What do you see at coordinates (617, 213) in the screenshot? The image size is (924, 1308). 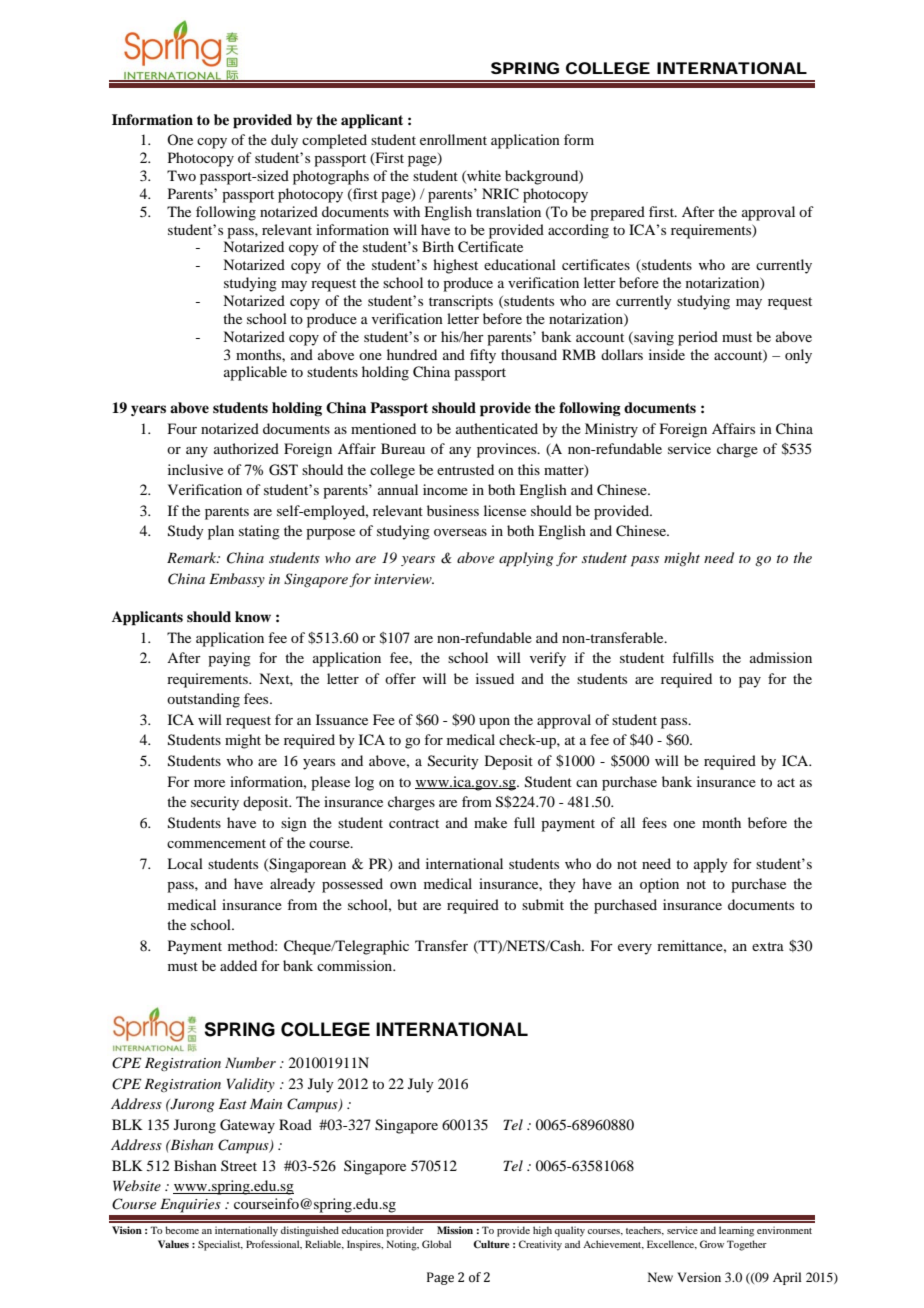 I see `prepared` at bounding box center [617, 213].
